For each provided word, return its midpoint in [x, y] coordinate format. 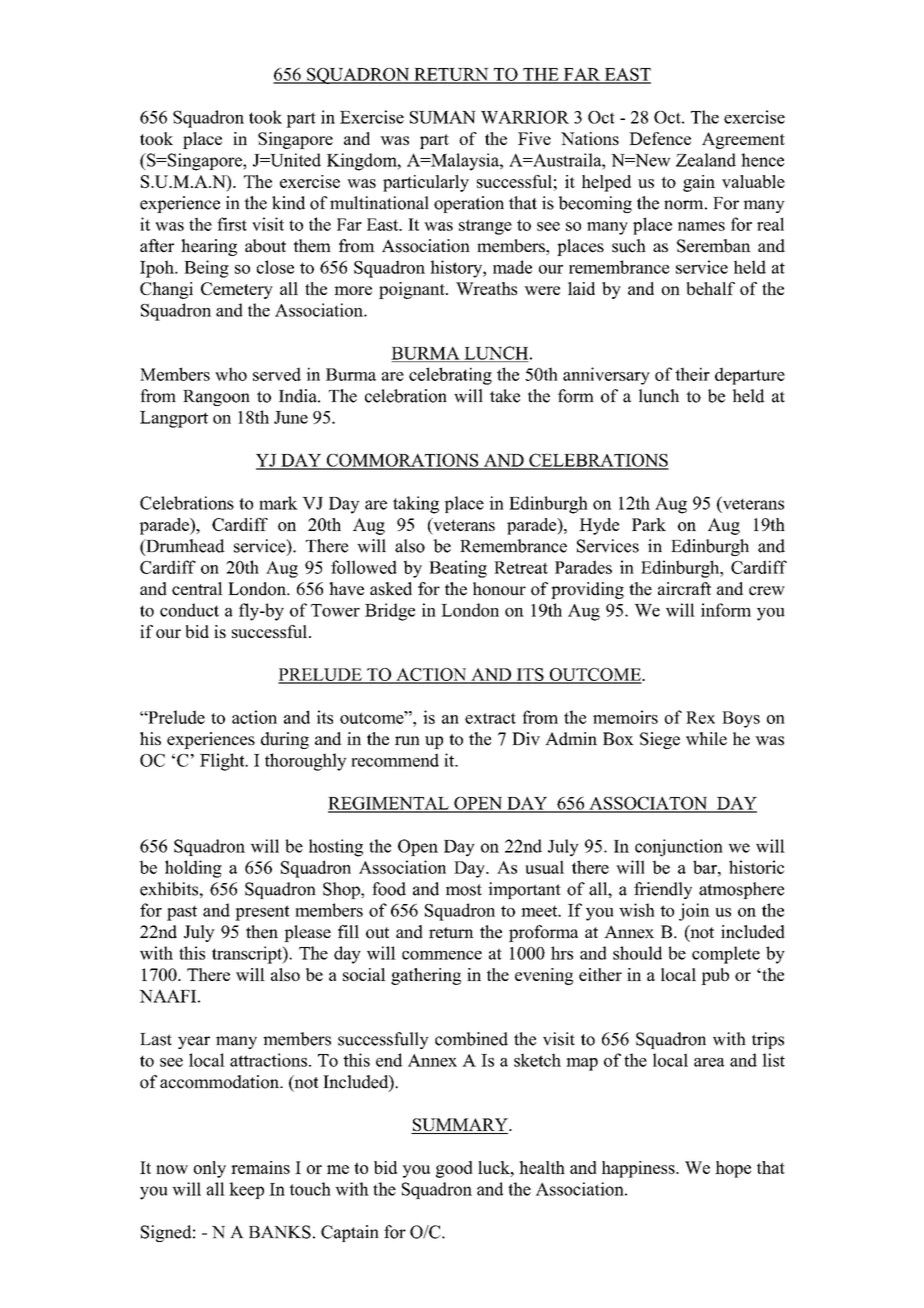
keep [246, 1190]
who [231, 374]
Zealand [706, 160]
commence [442, 955]
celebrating [450, 376]
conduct [189, 610]
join [694, 912]
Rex [700, 717]
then [262, 932]
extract [490, 718]
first [232, 224]
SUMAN [443, 117]
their [692, 374]
